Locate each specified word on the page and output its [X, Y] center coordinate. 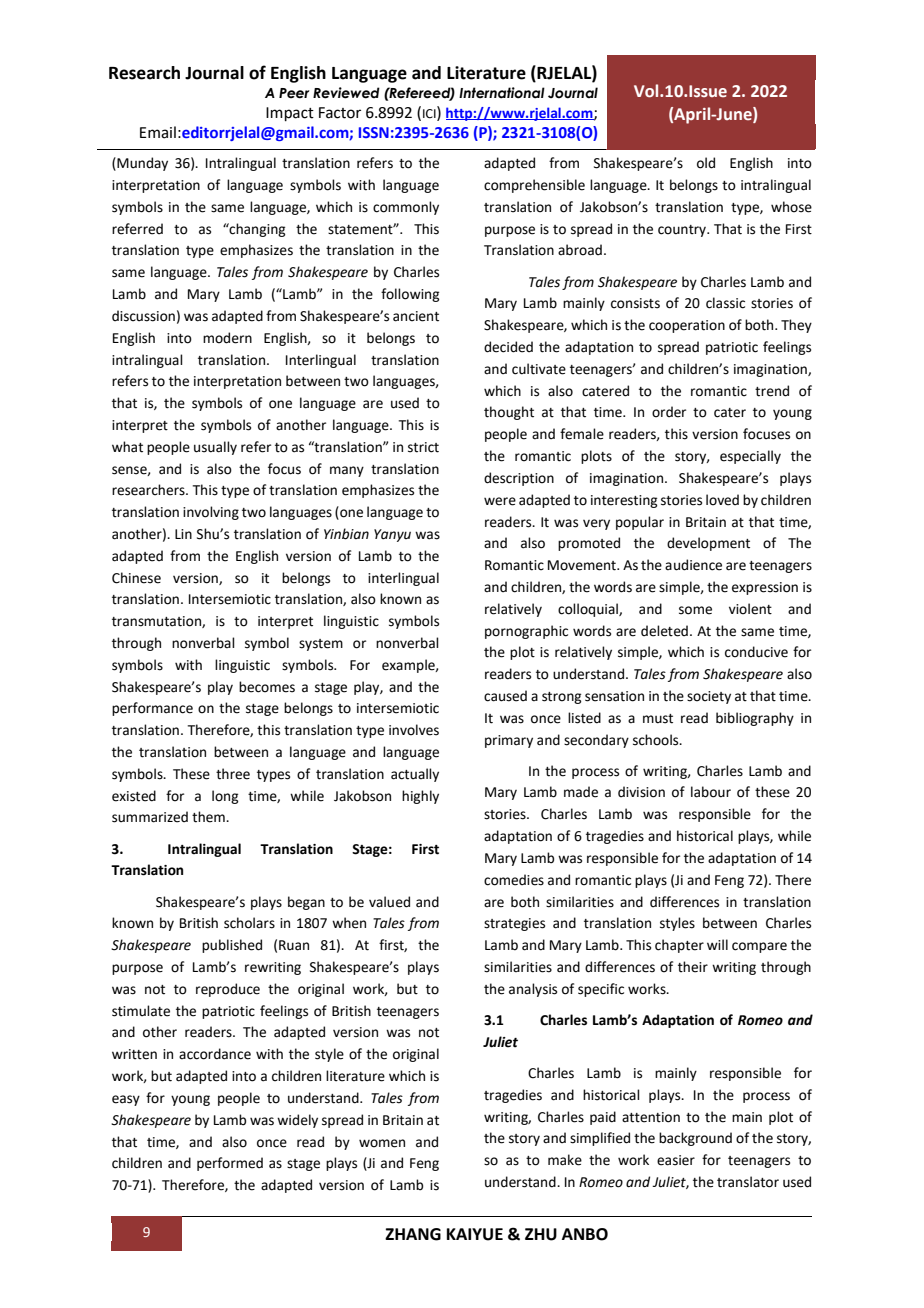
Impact [290, 114]
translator [748, 1182]
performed [230, 1164]
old [706, 163]
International [502, 93]
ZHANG [413, 1234]
